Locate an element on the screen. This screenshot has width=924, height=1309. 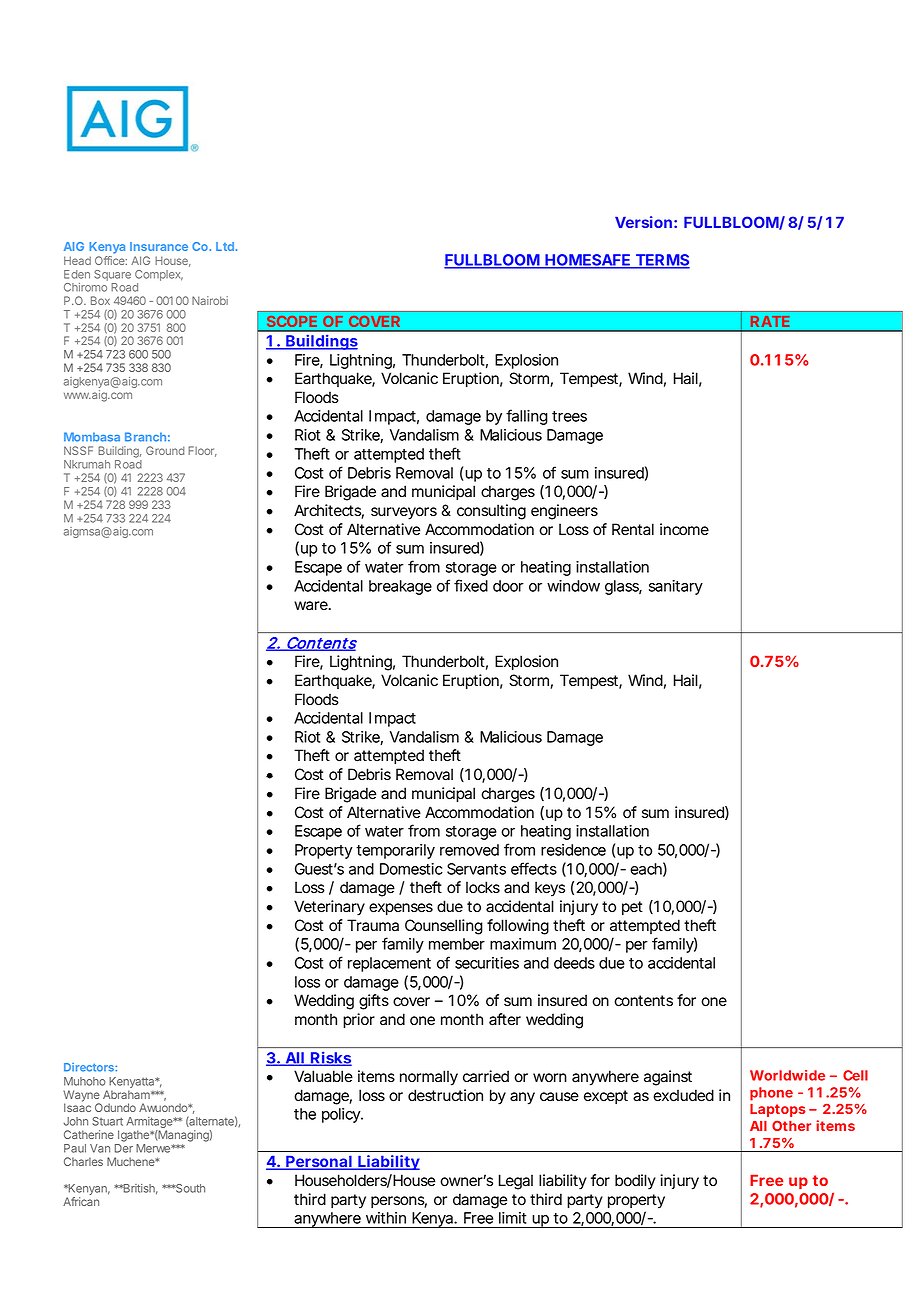
fixed is located at coordinates (471, 585).
